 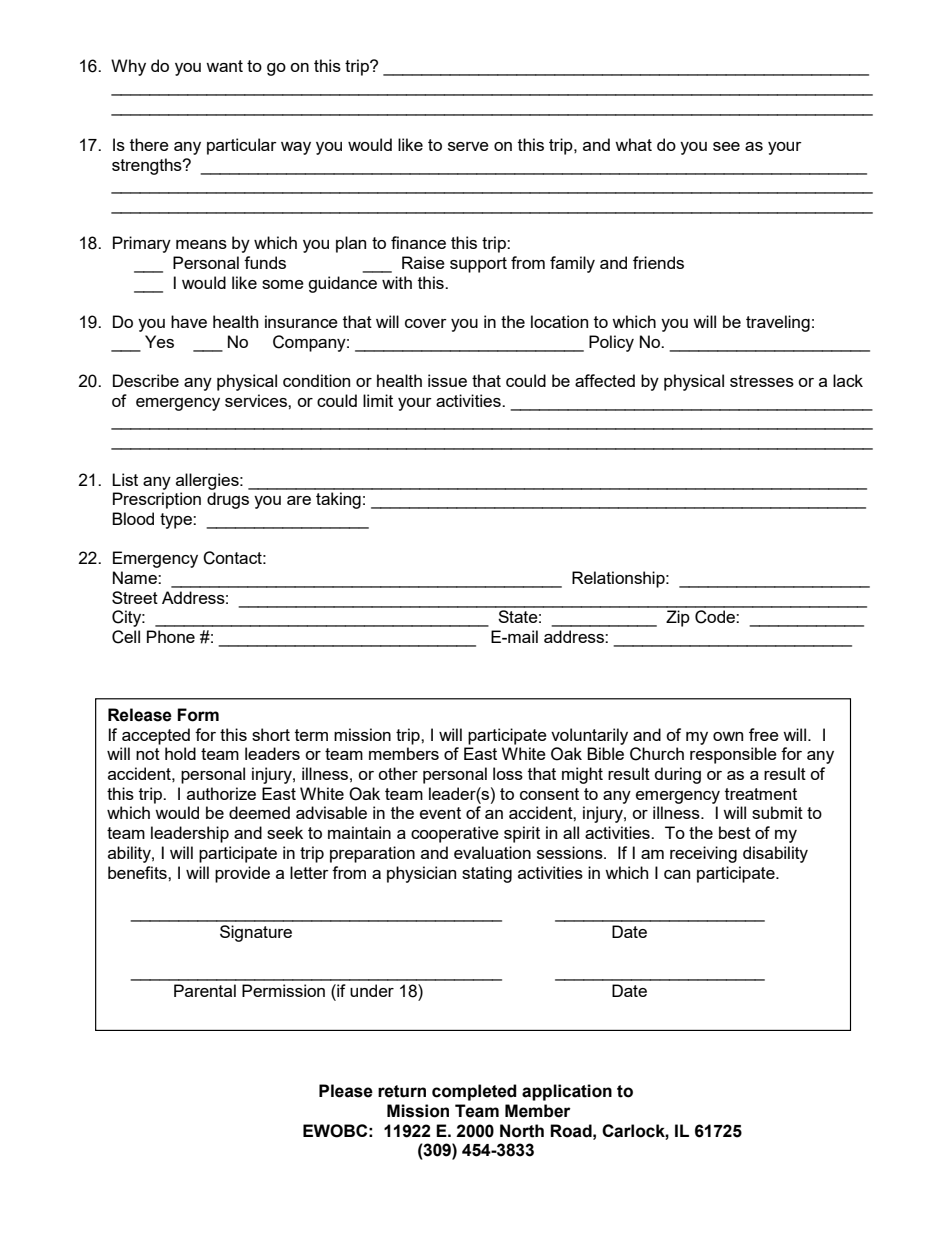 I want to click on provide, so click(x=242, y=874).
